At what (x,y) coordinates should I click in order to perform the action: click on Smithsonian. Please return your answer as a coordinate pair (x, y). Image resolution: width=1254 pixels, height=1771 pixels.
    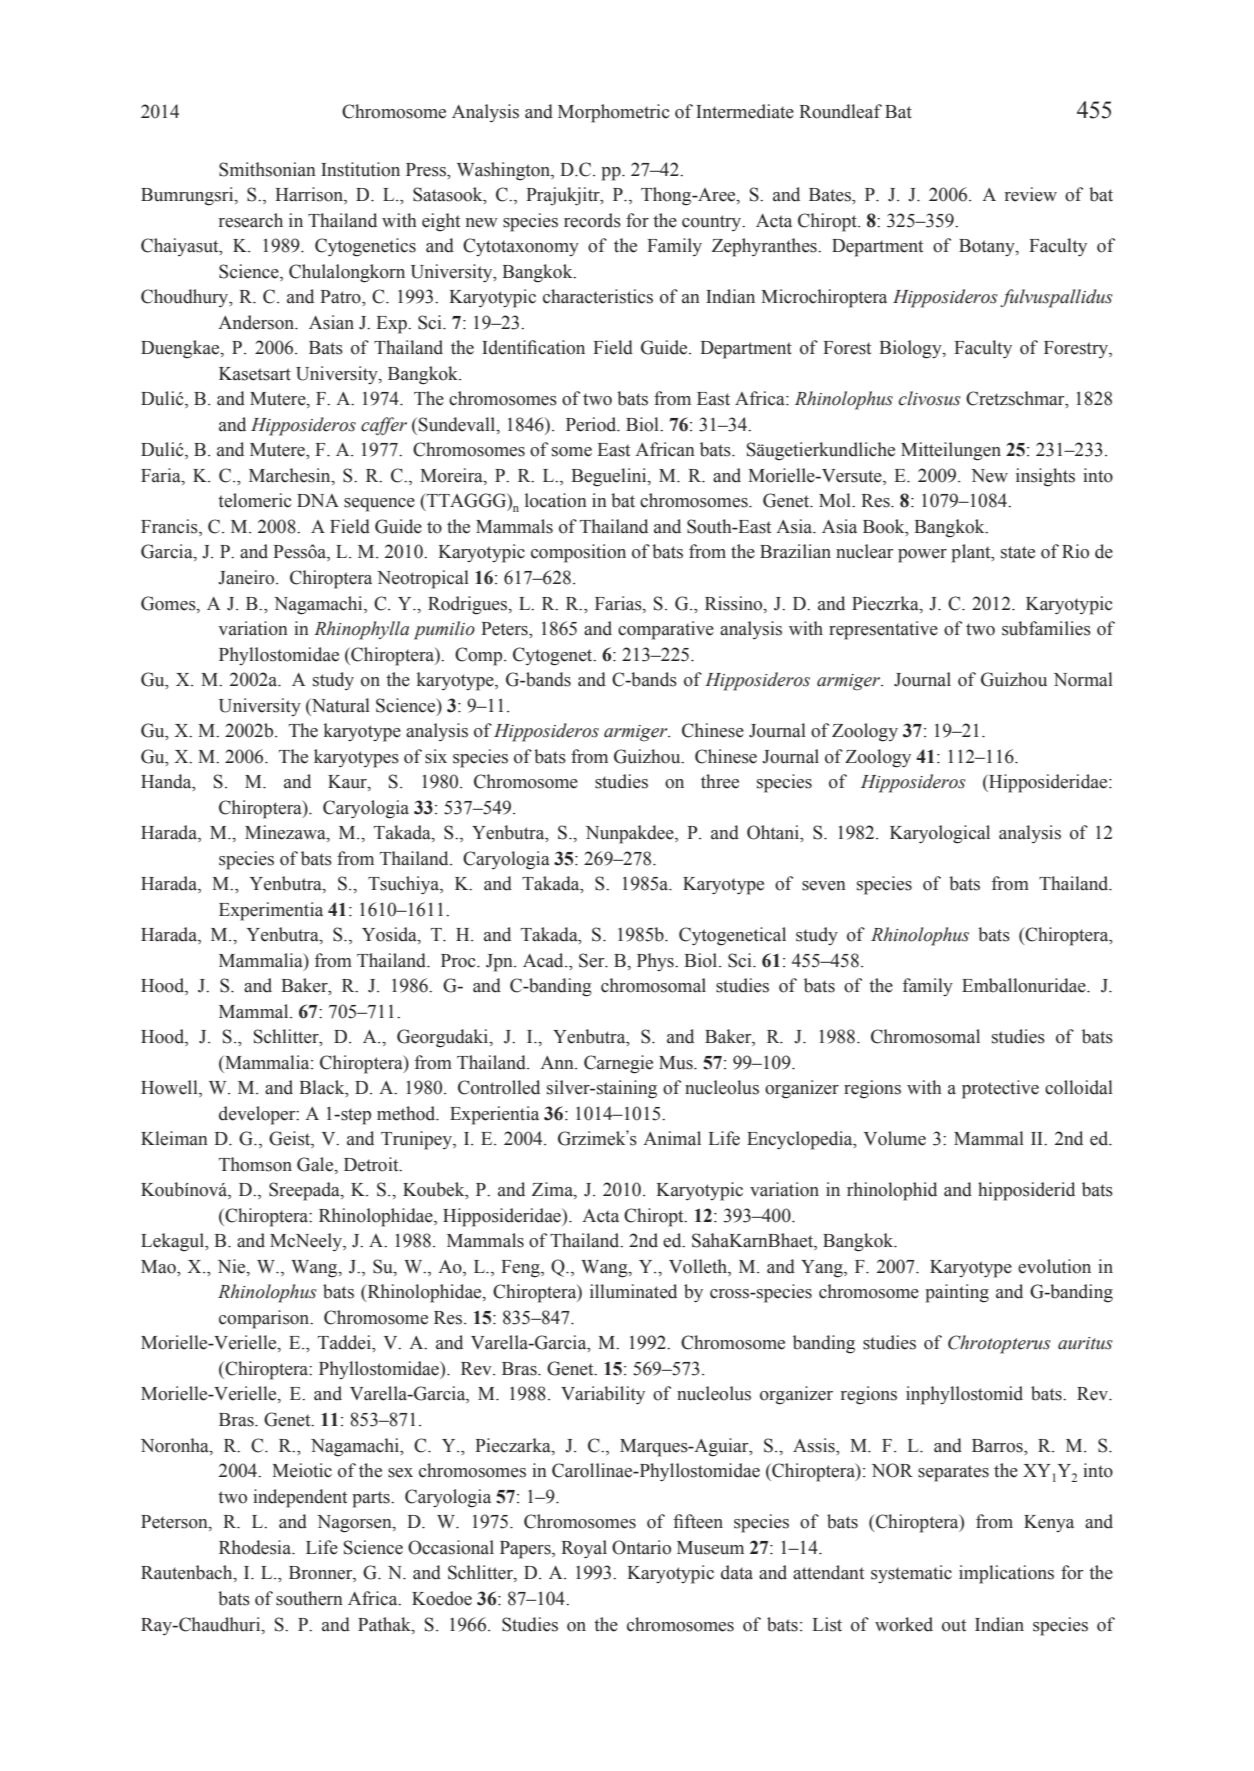
    Looking at the image, I should click on (267, 169).
